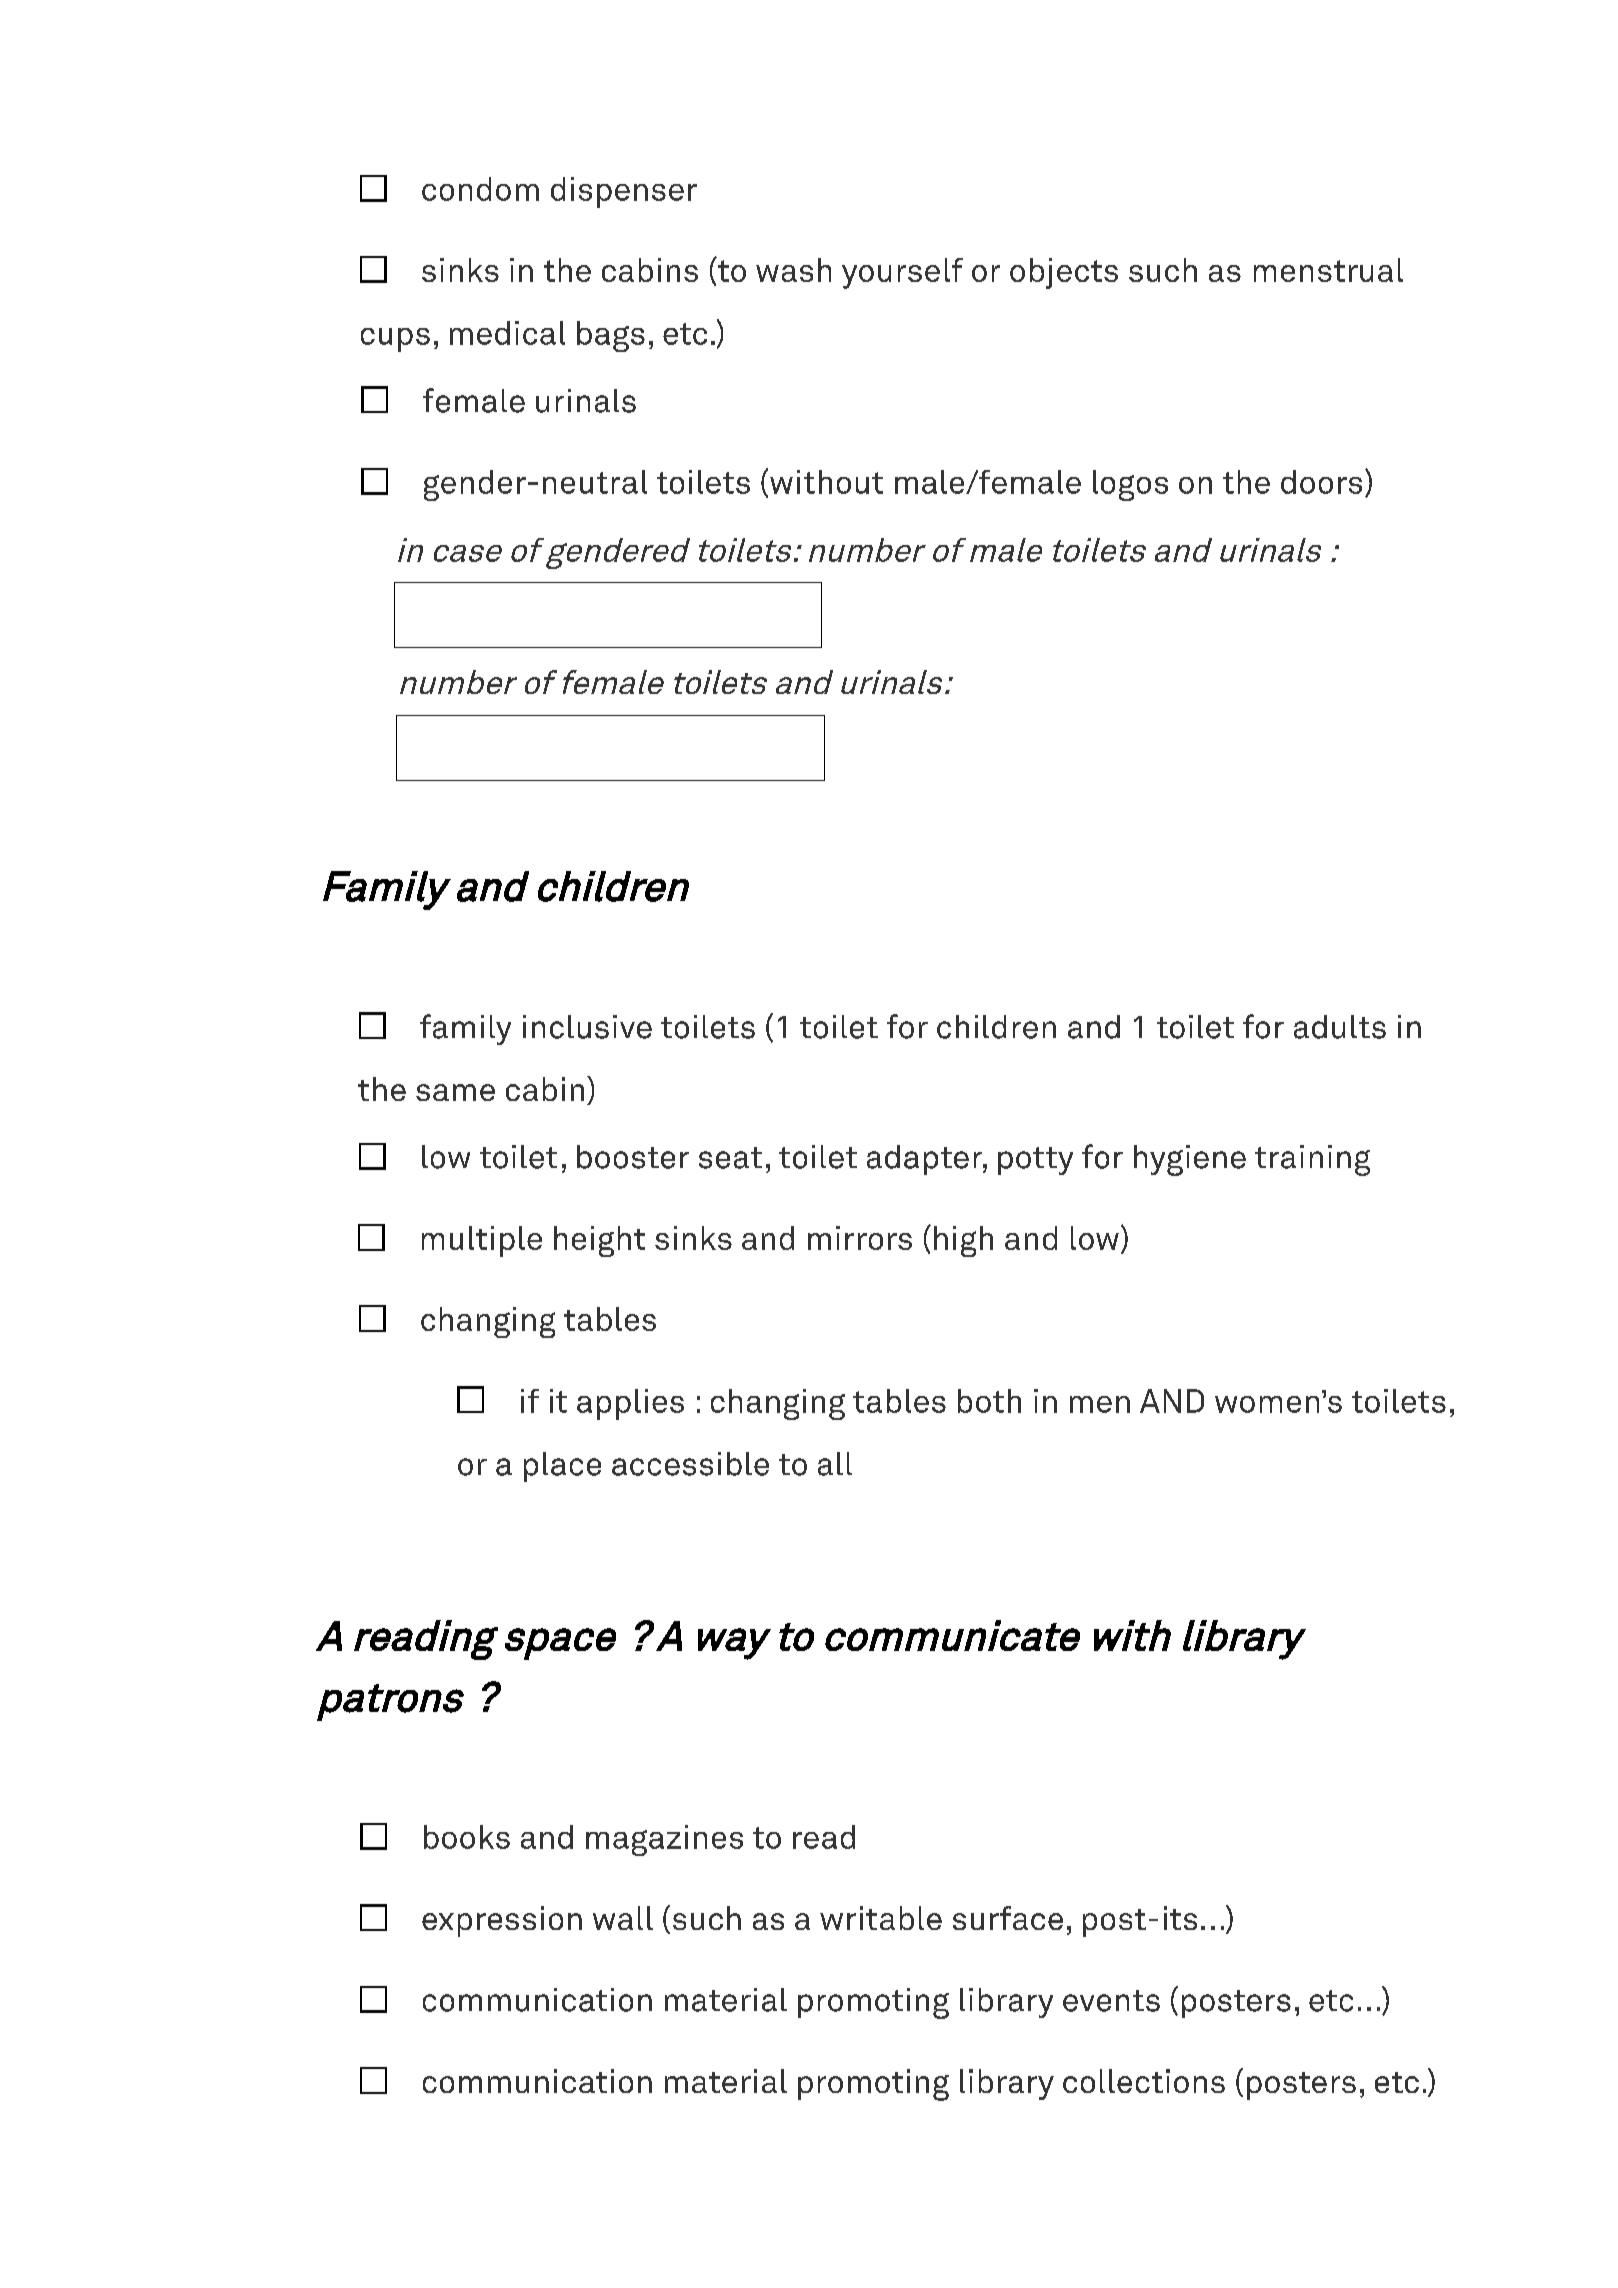 The height and width of the page is (2288, 1618). Describe the element at coordinates (881, 1918) in the page. I see `writable` at that location.
